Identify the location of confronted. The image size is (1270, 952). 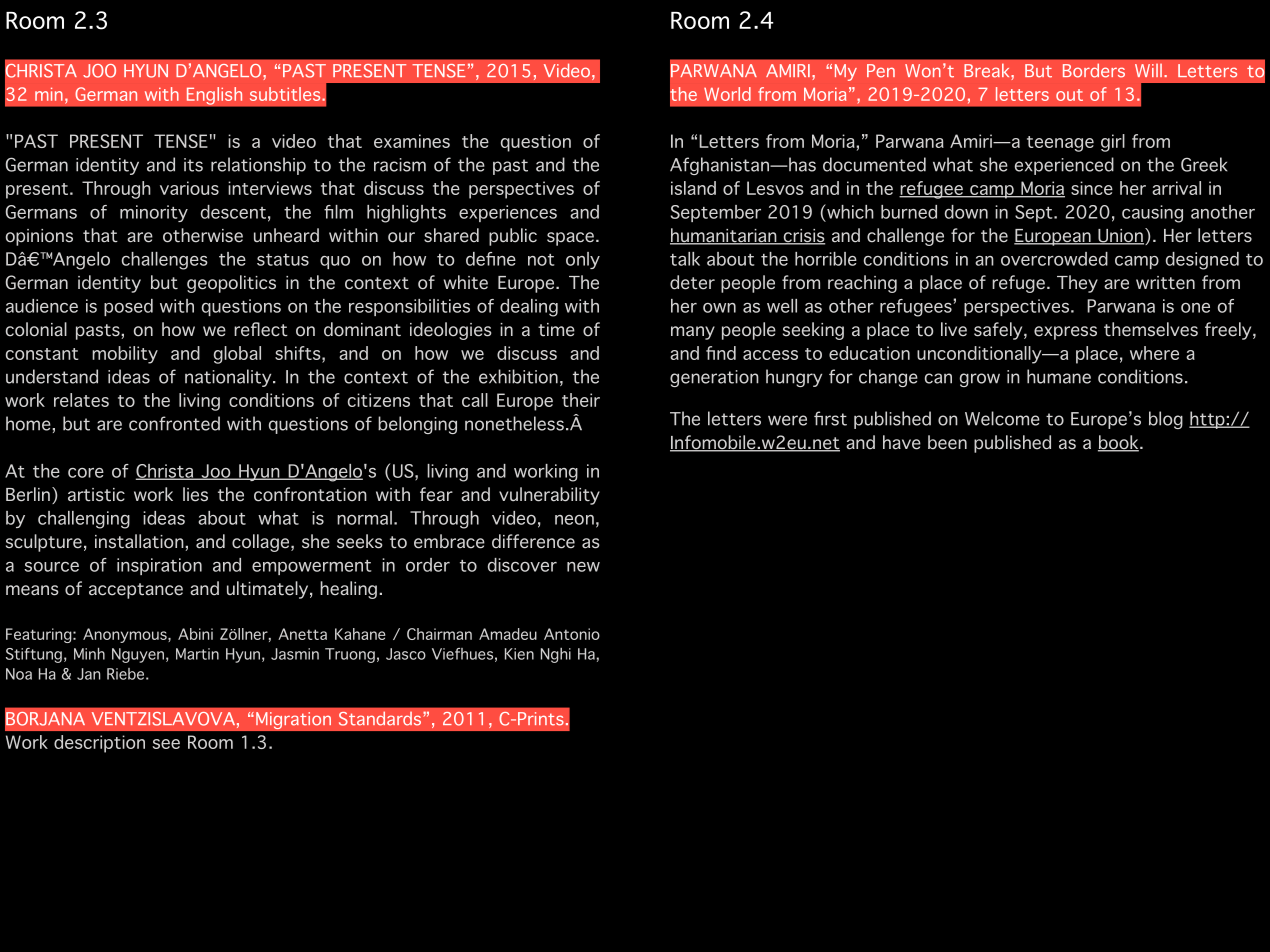
(174, 423).
